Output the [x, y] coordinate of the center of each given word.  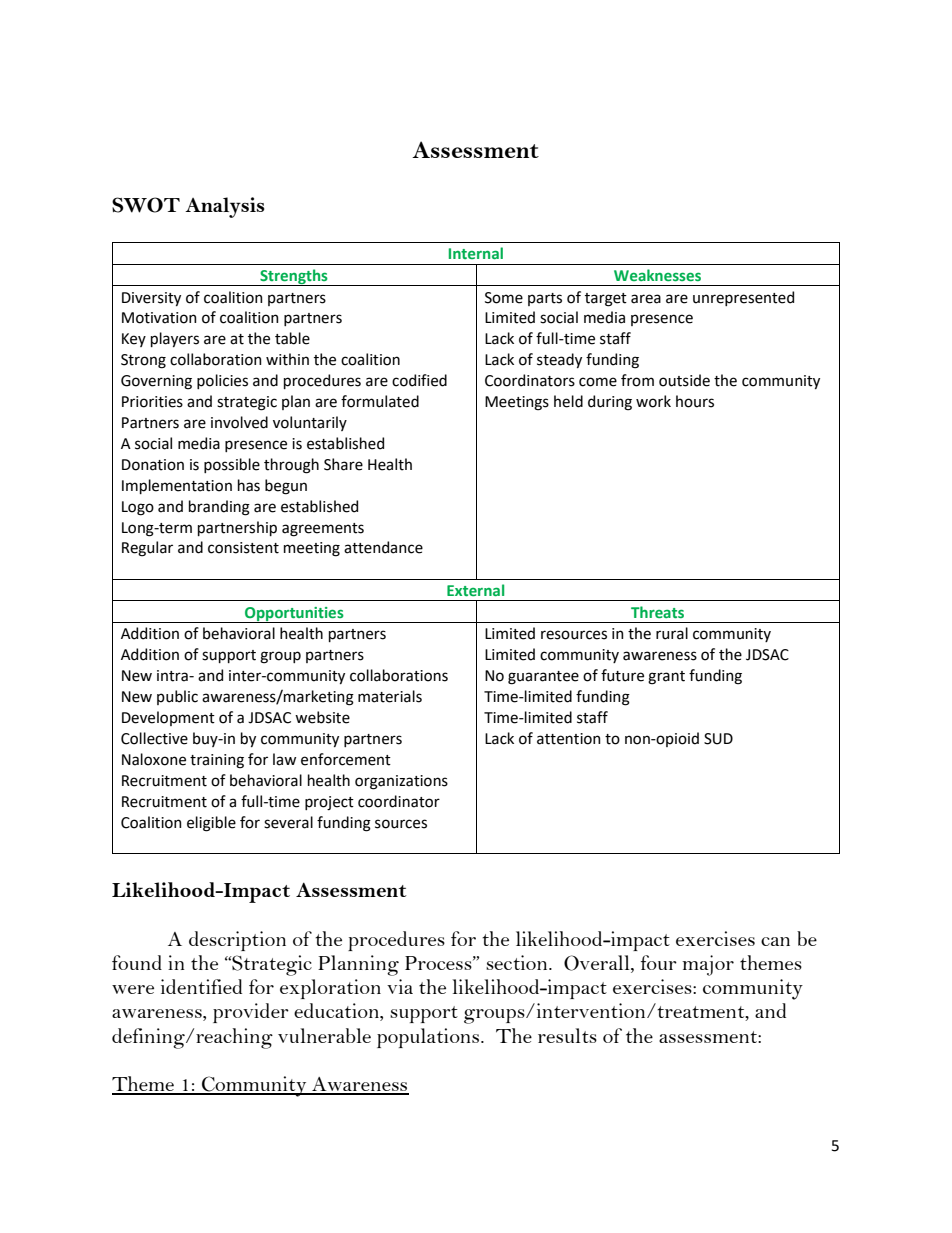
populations [429, 1038]
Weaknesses [657, 275]
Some [504, 298]
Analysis [225, 207]
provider [251, 1013]
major [708, 965]
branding [219, 508]
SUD [718, 739]
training [217, 761]
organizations [401, 782]
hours [695, 401]
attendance [383, 547]
